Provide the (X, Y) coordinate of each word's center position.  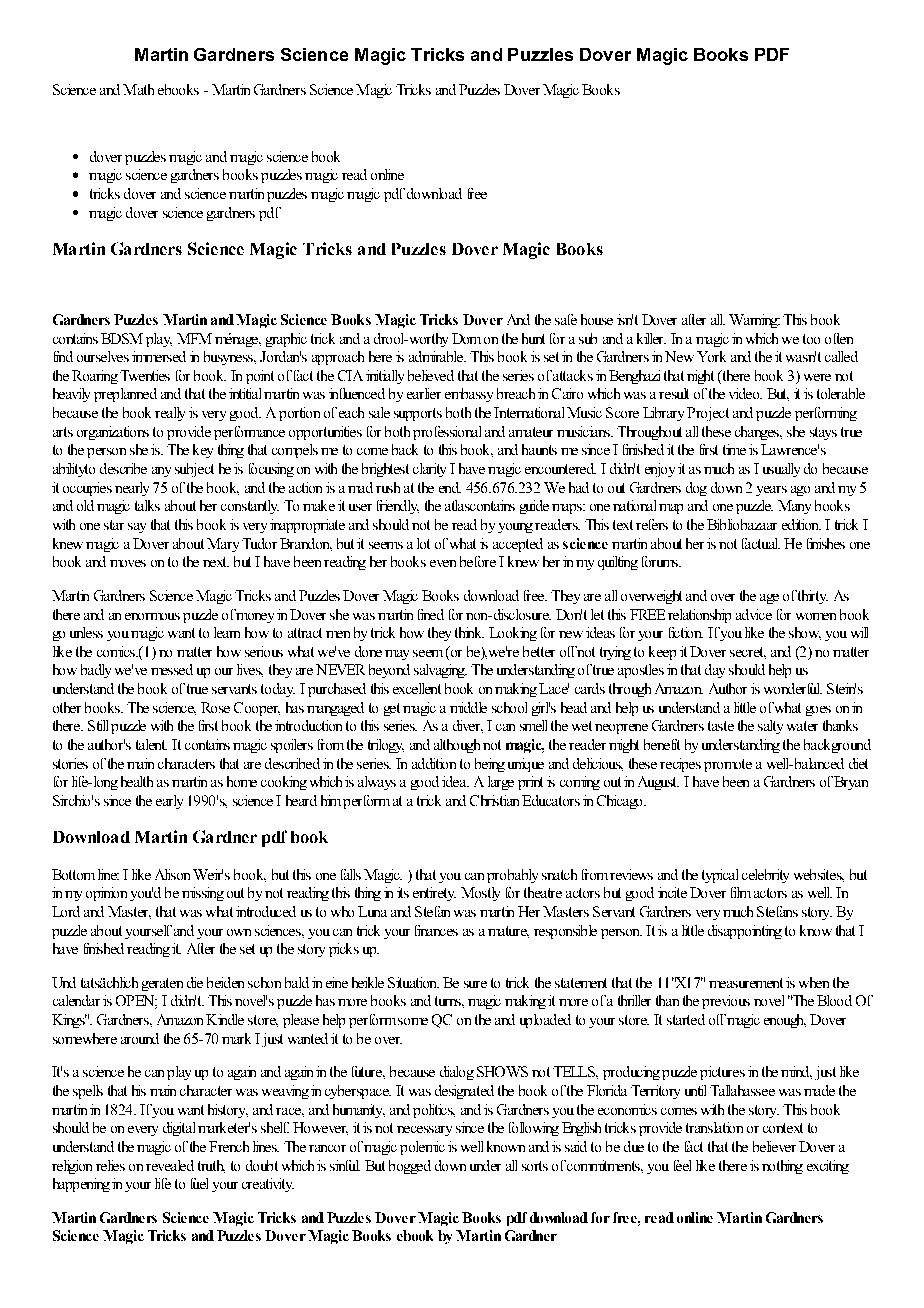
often (839, 338)
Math (138, 89)
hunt (533, 338)
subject (194, 470)
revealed (170, 1165)
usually (781, 470)
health (137, 781)
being (490, 765)
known (506, 1146)
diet (858, 763)
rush (388, 487)
